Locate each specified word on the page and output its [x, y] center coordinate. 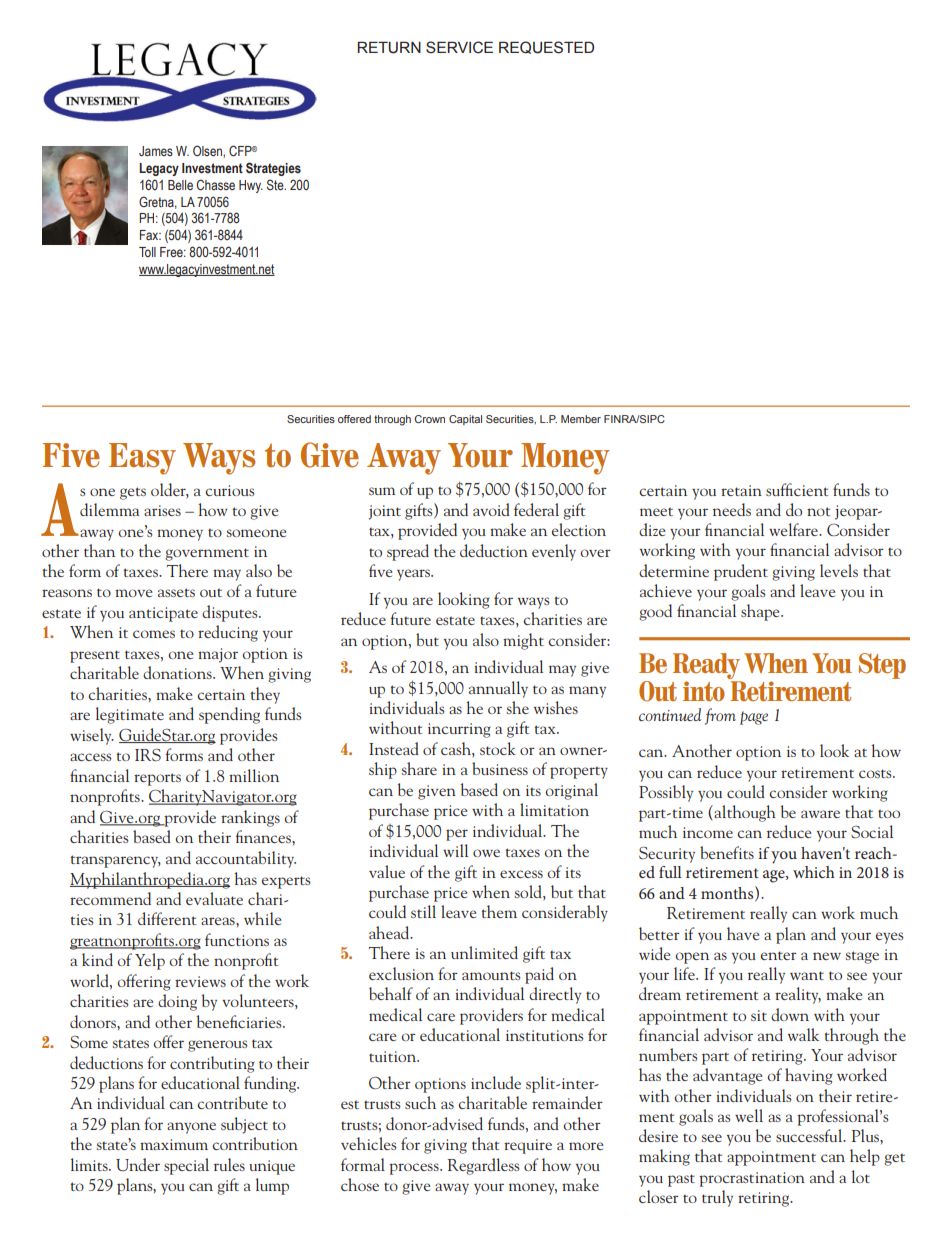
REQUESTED [546, 47]
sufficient [797, 489]
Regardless [483, 1166]
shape [761, 612]
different [167, 918]
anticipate [163, 614]
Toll [147, 252]
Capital [465, 420]
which [814, 872]
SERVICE [459, 47]
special [186, 1166]
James [156, 151]
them [499, 911]
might [523, 641]
